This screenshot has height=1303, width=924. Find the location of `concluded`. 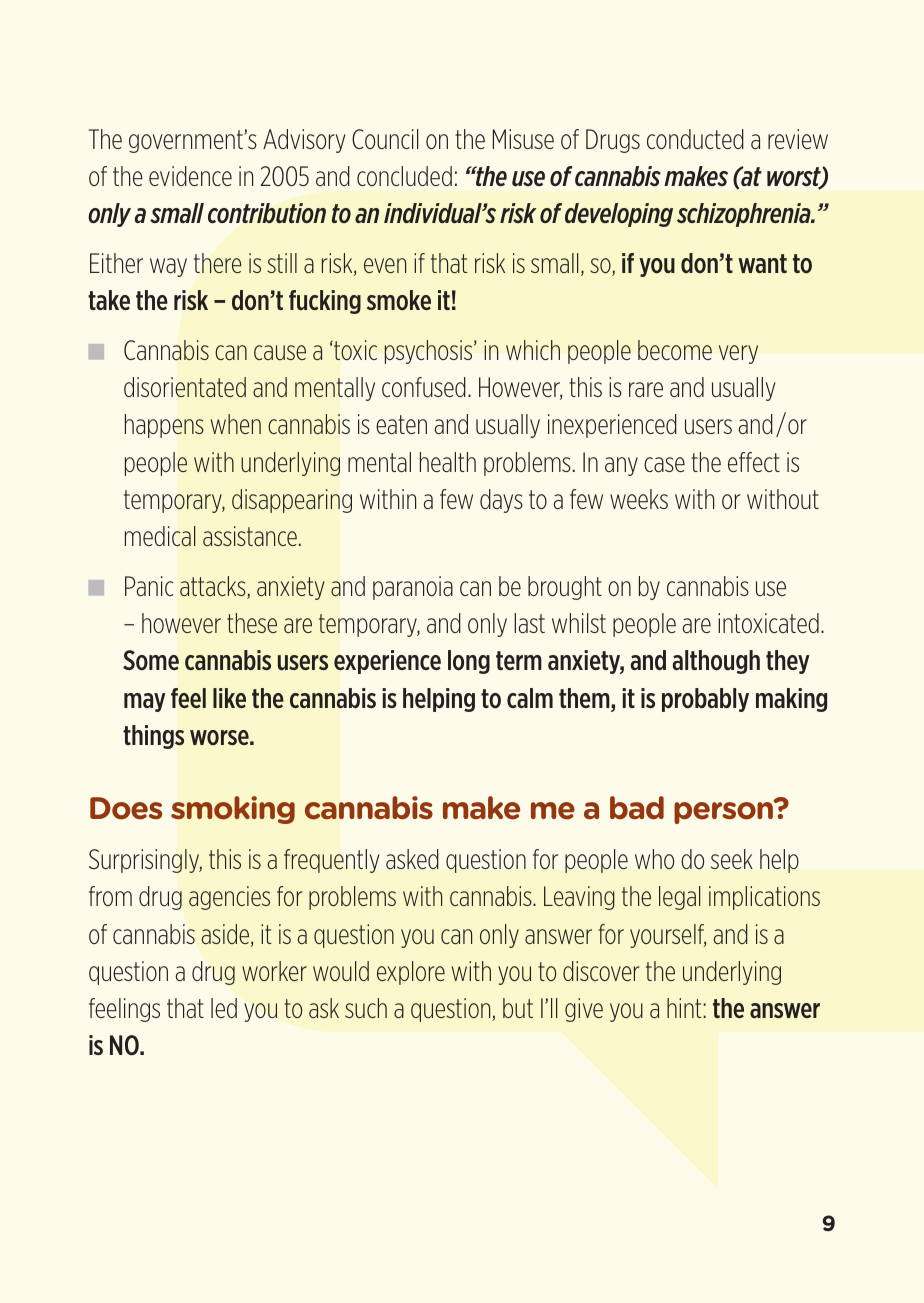

concluded is located at coordinates (404, 176).
